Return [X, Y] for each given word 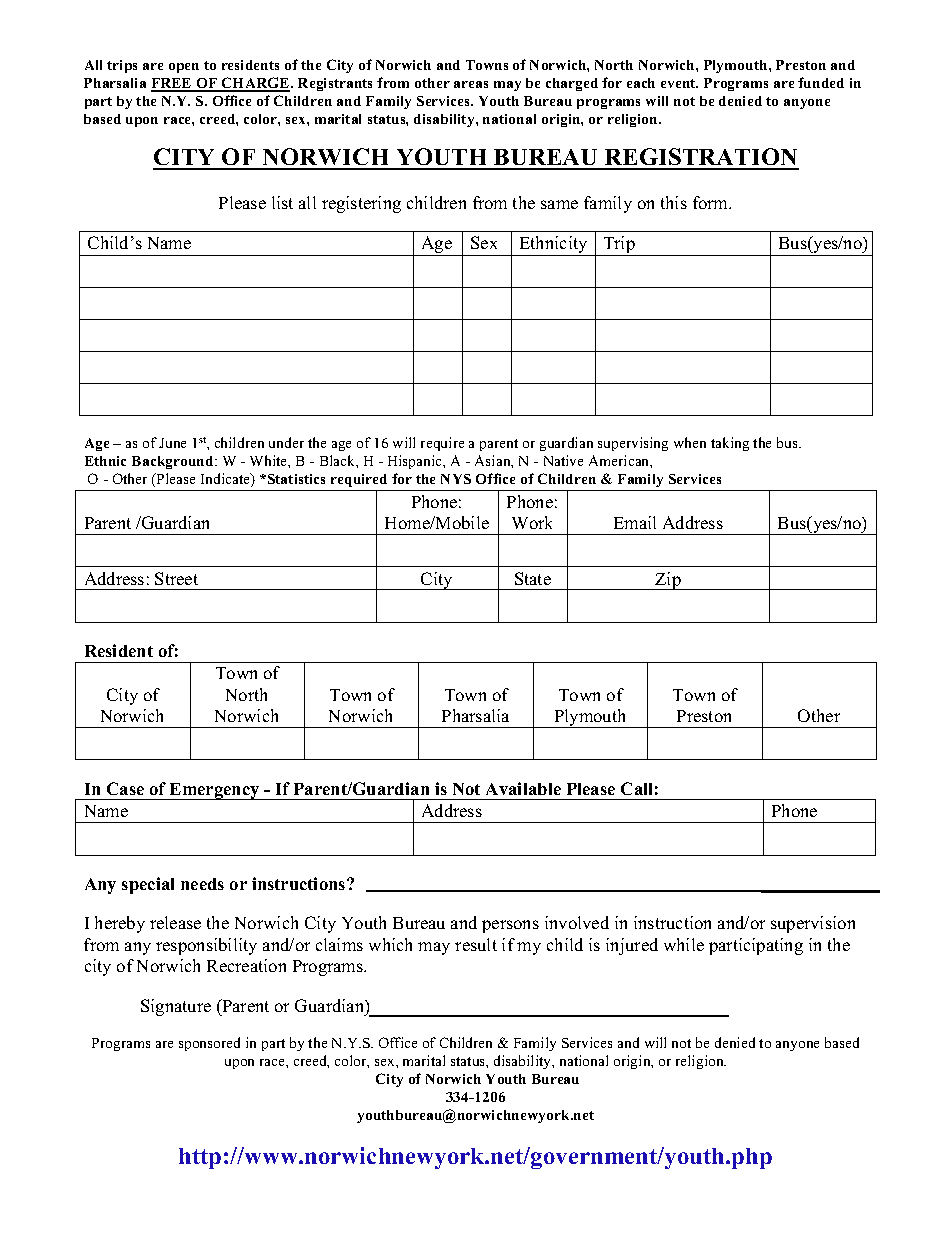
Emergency [215, 791]
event [679, 83]
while [684, 944]
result [476, 944]
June [172, 443]
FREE [172, 84]
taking [730, 444]
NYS [456, 479]
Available [523, 788]
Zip [668, 581]
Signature [176, 1007]
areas [471, 84]
